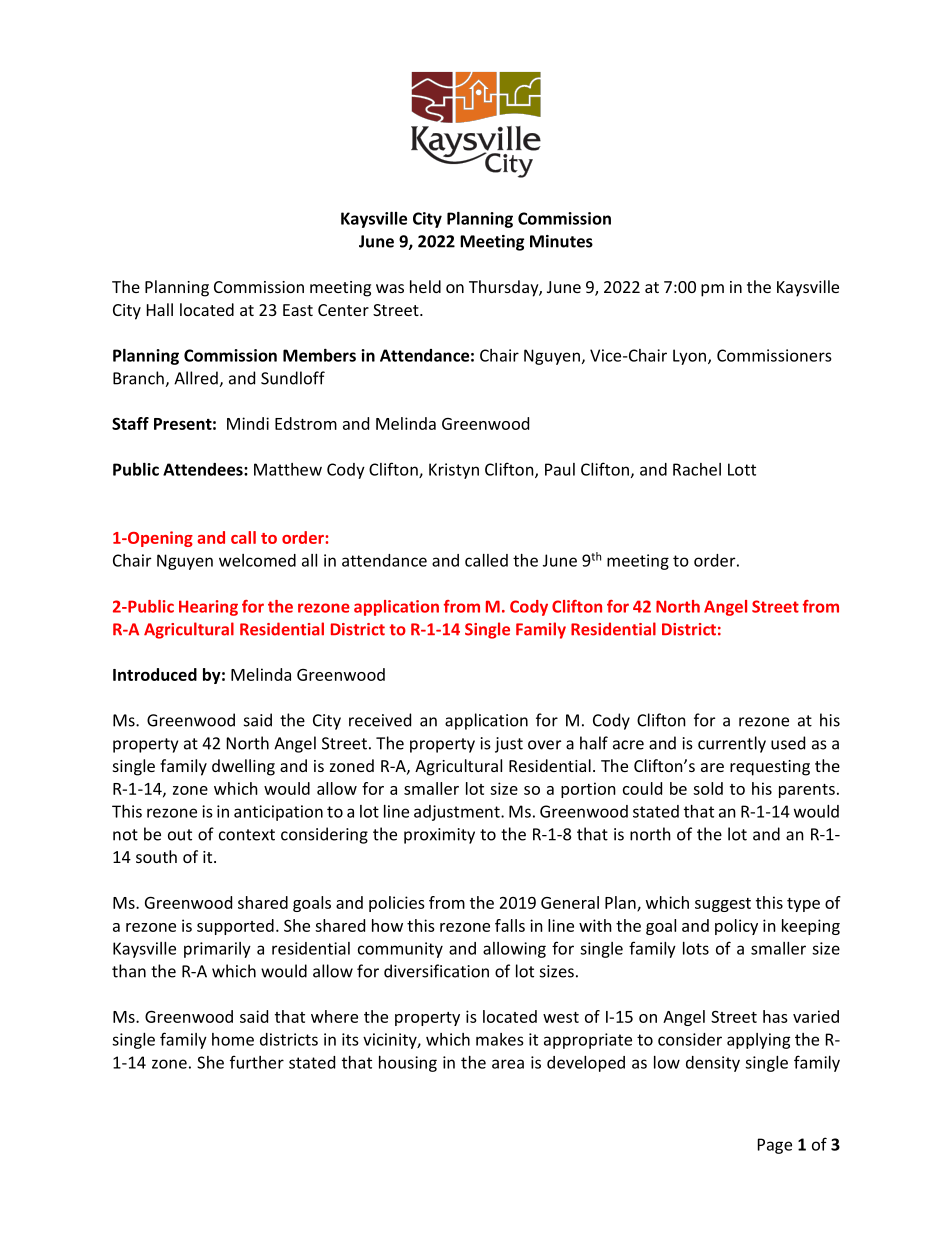 The image size is (952, 1233). I want to click on Lott, so click(742, 469).
